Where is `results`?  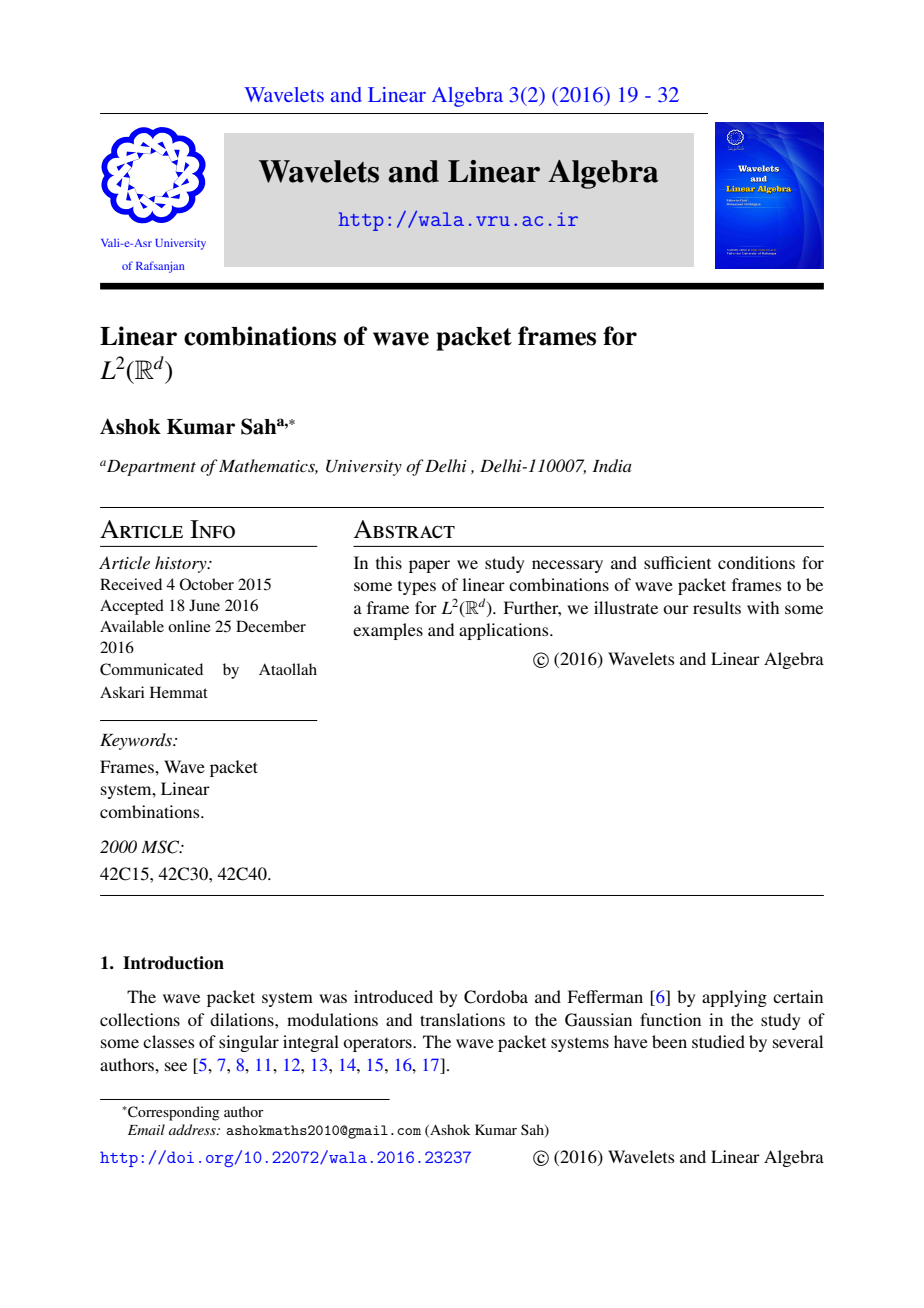 results is located at coordinates (717, 607).
